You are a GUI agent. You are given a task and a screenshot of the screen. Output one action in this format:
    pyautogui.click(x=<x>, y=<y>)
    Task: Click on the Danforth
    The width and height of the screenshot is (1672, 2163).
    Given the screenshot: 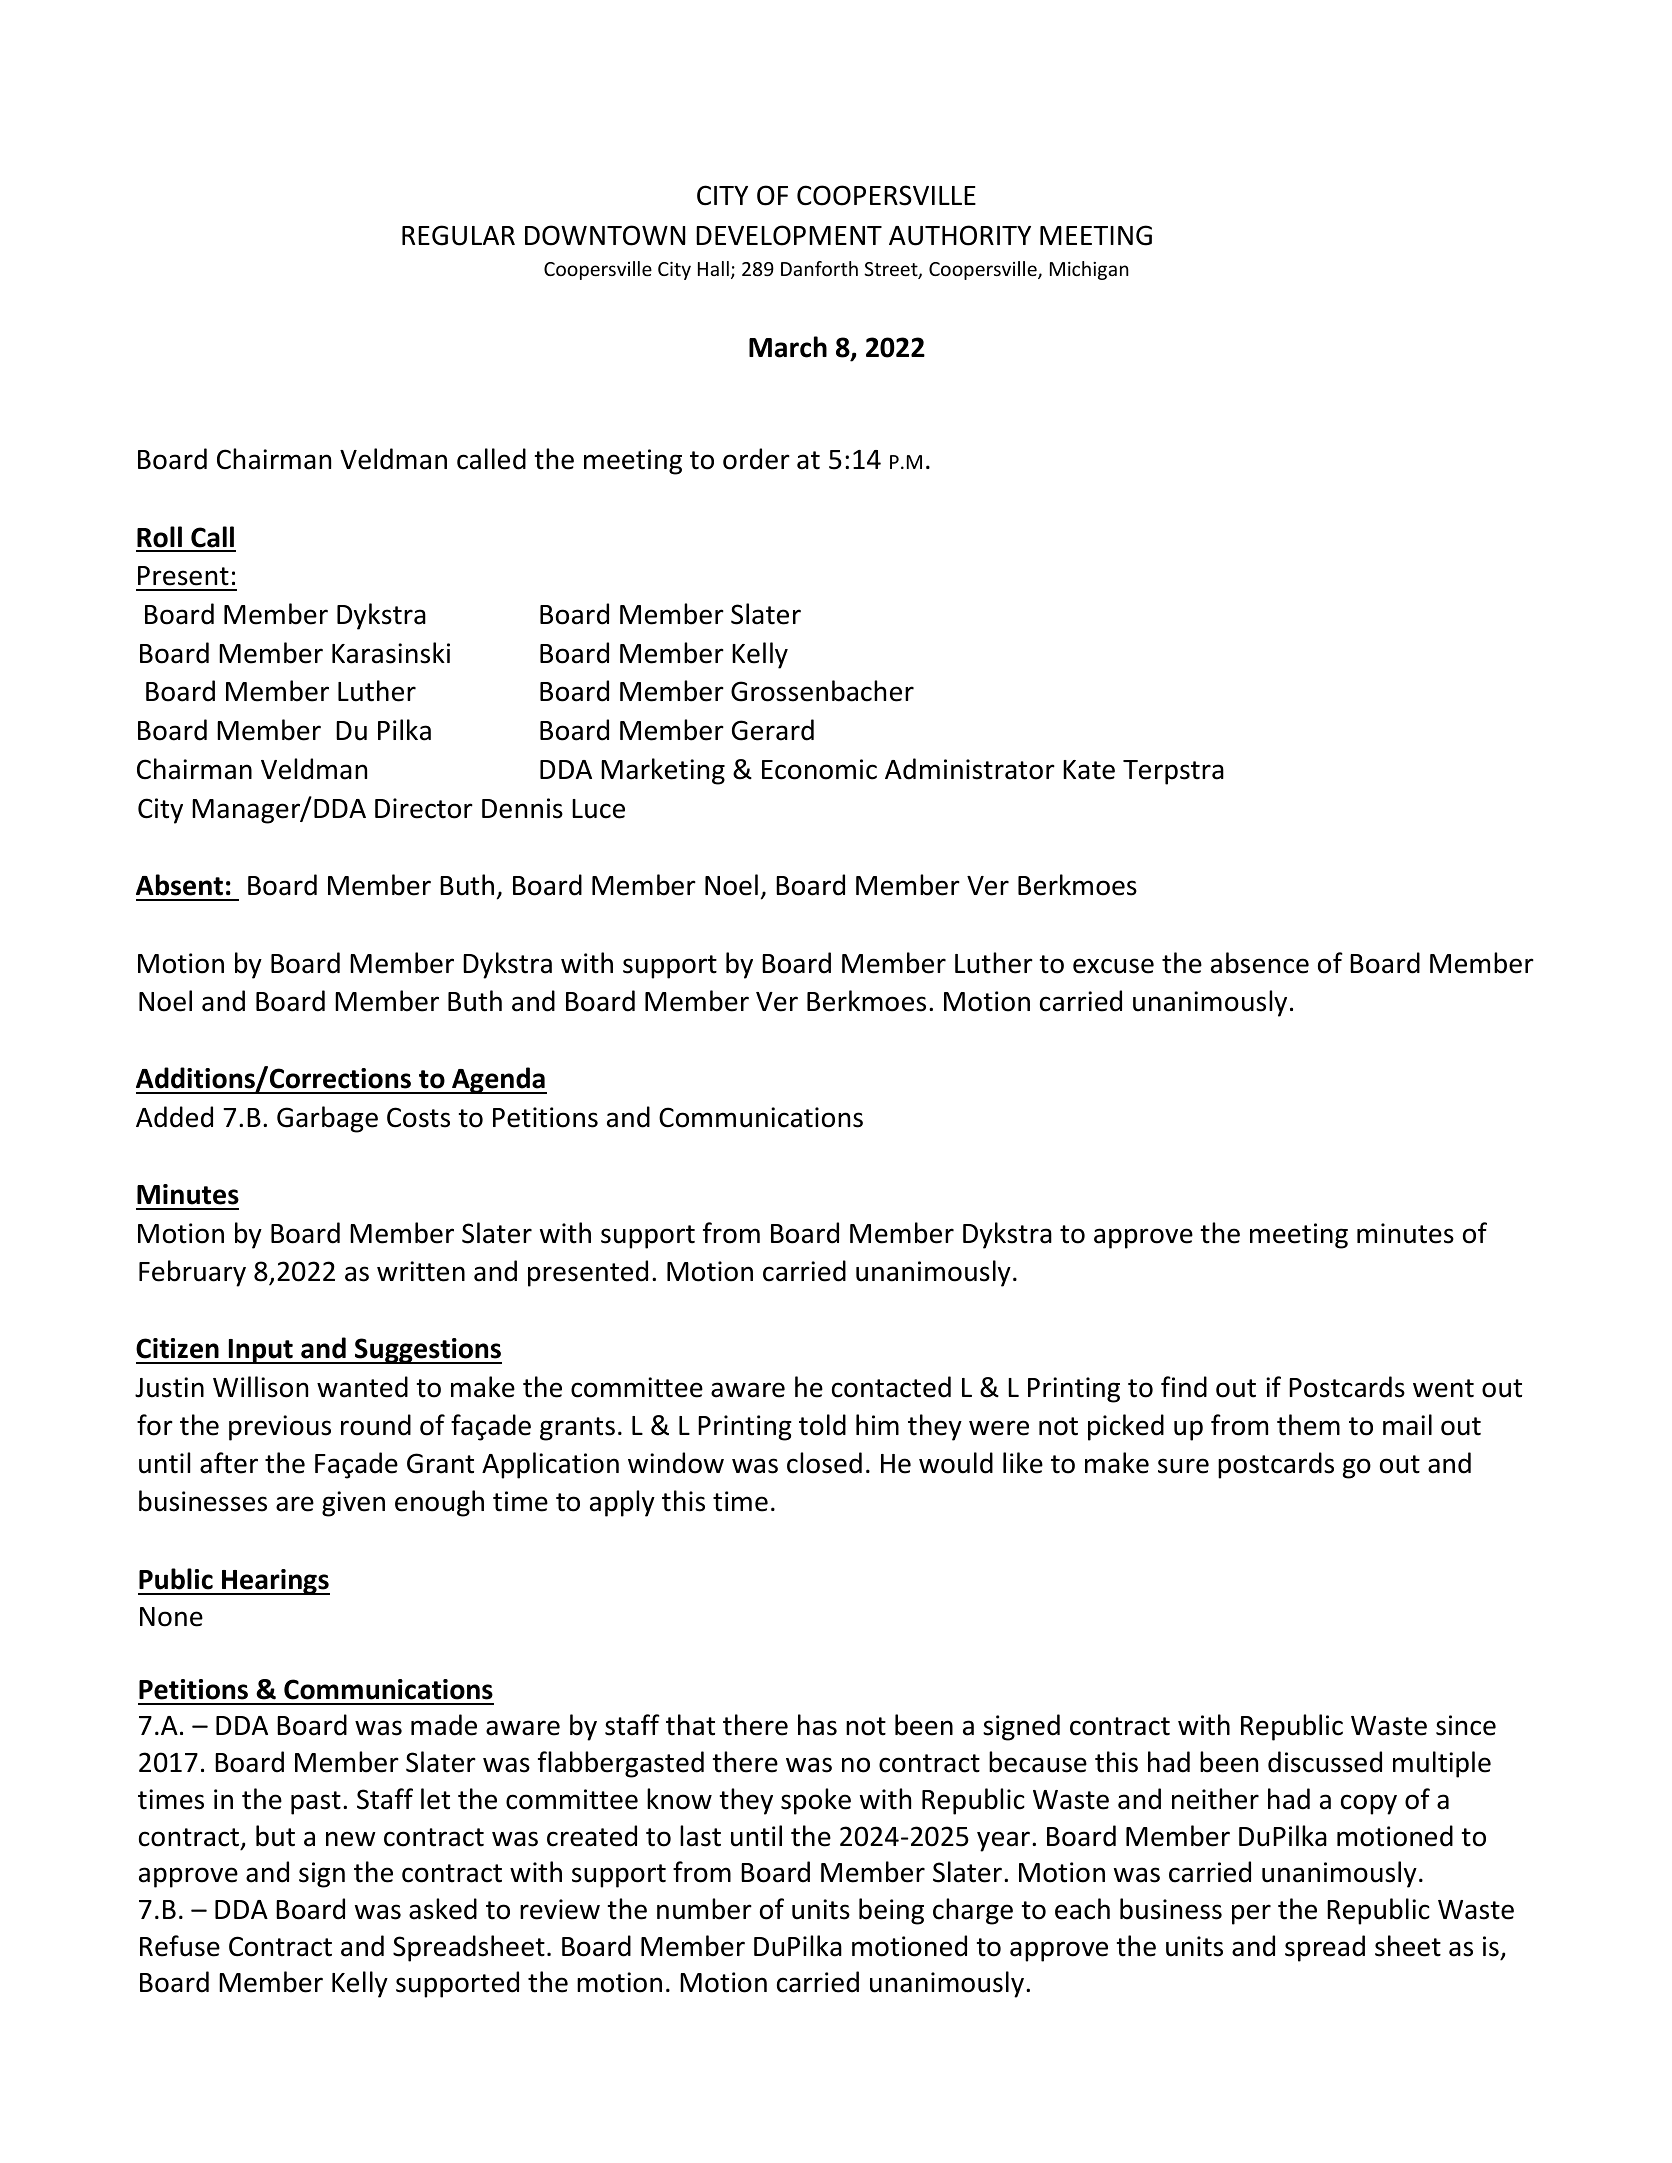 What is the action you would take?
    pyautogui.click(x=819, y=268)
